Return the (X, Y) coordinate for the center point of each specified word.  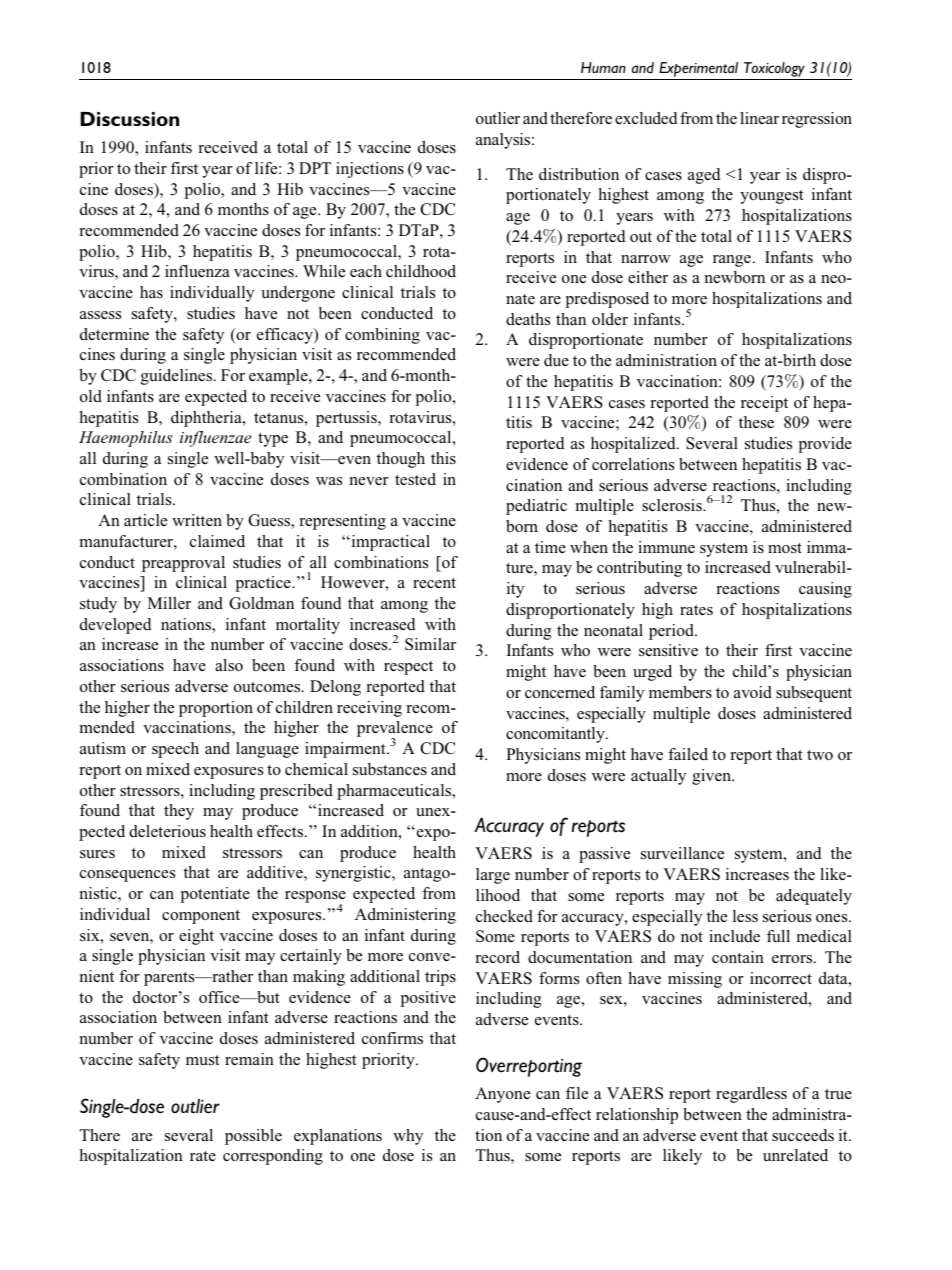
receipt (764, 404)
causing (825, 590)
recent (434, 583)
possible (253, 1137)
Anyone (502, 1095)
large (493, 876)
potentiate (215, 895)
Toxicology (774, 69)
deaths (528, 319)
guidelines (176, 377)
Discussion (130, 118)
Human (603, 67)
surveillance (682, 853)
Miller (169, 603)
